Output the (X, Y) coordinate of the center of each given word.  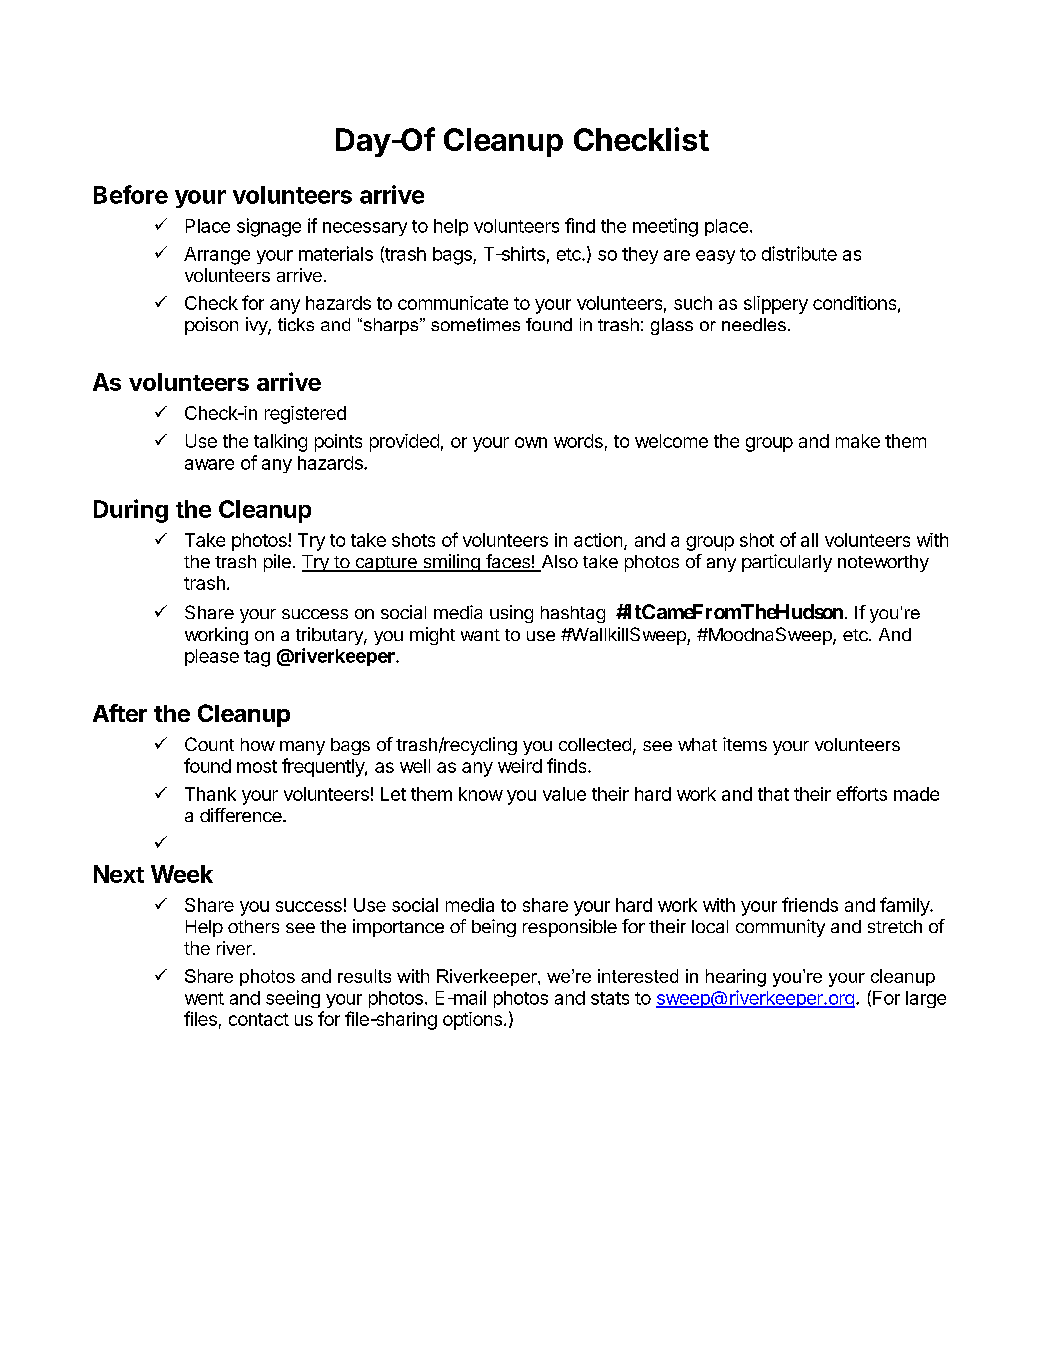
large (926, 999)
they (640, 255)
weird (520, 766)
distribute (799, 253)
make (858, 441)
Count (209, 744)
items (745, 744)
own (531, 442)
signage (269, 227)
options (472, 1021)
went (204, 998)
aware (209, 464)
